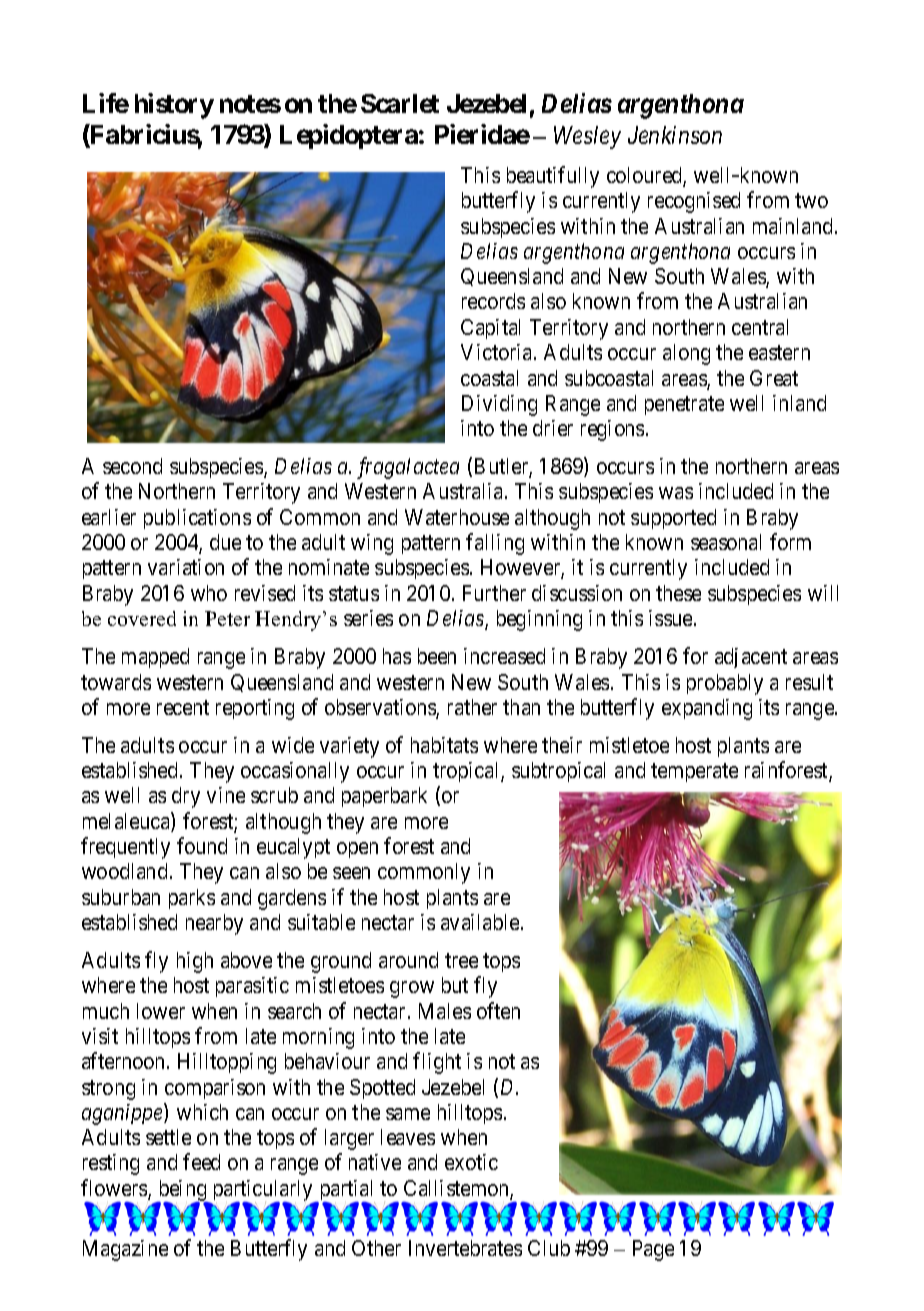  What do you see at coordinates (226, 795) in the image?
I see `vine` at bounding box center [226, 795].
